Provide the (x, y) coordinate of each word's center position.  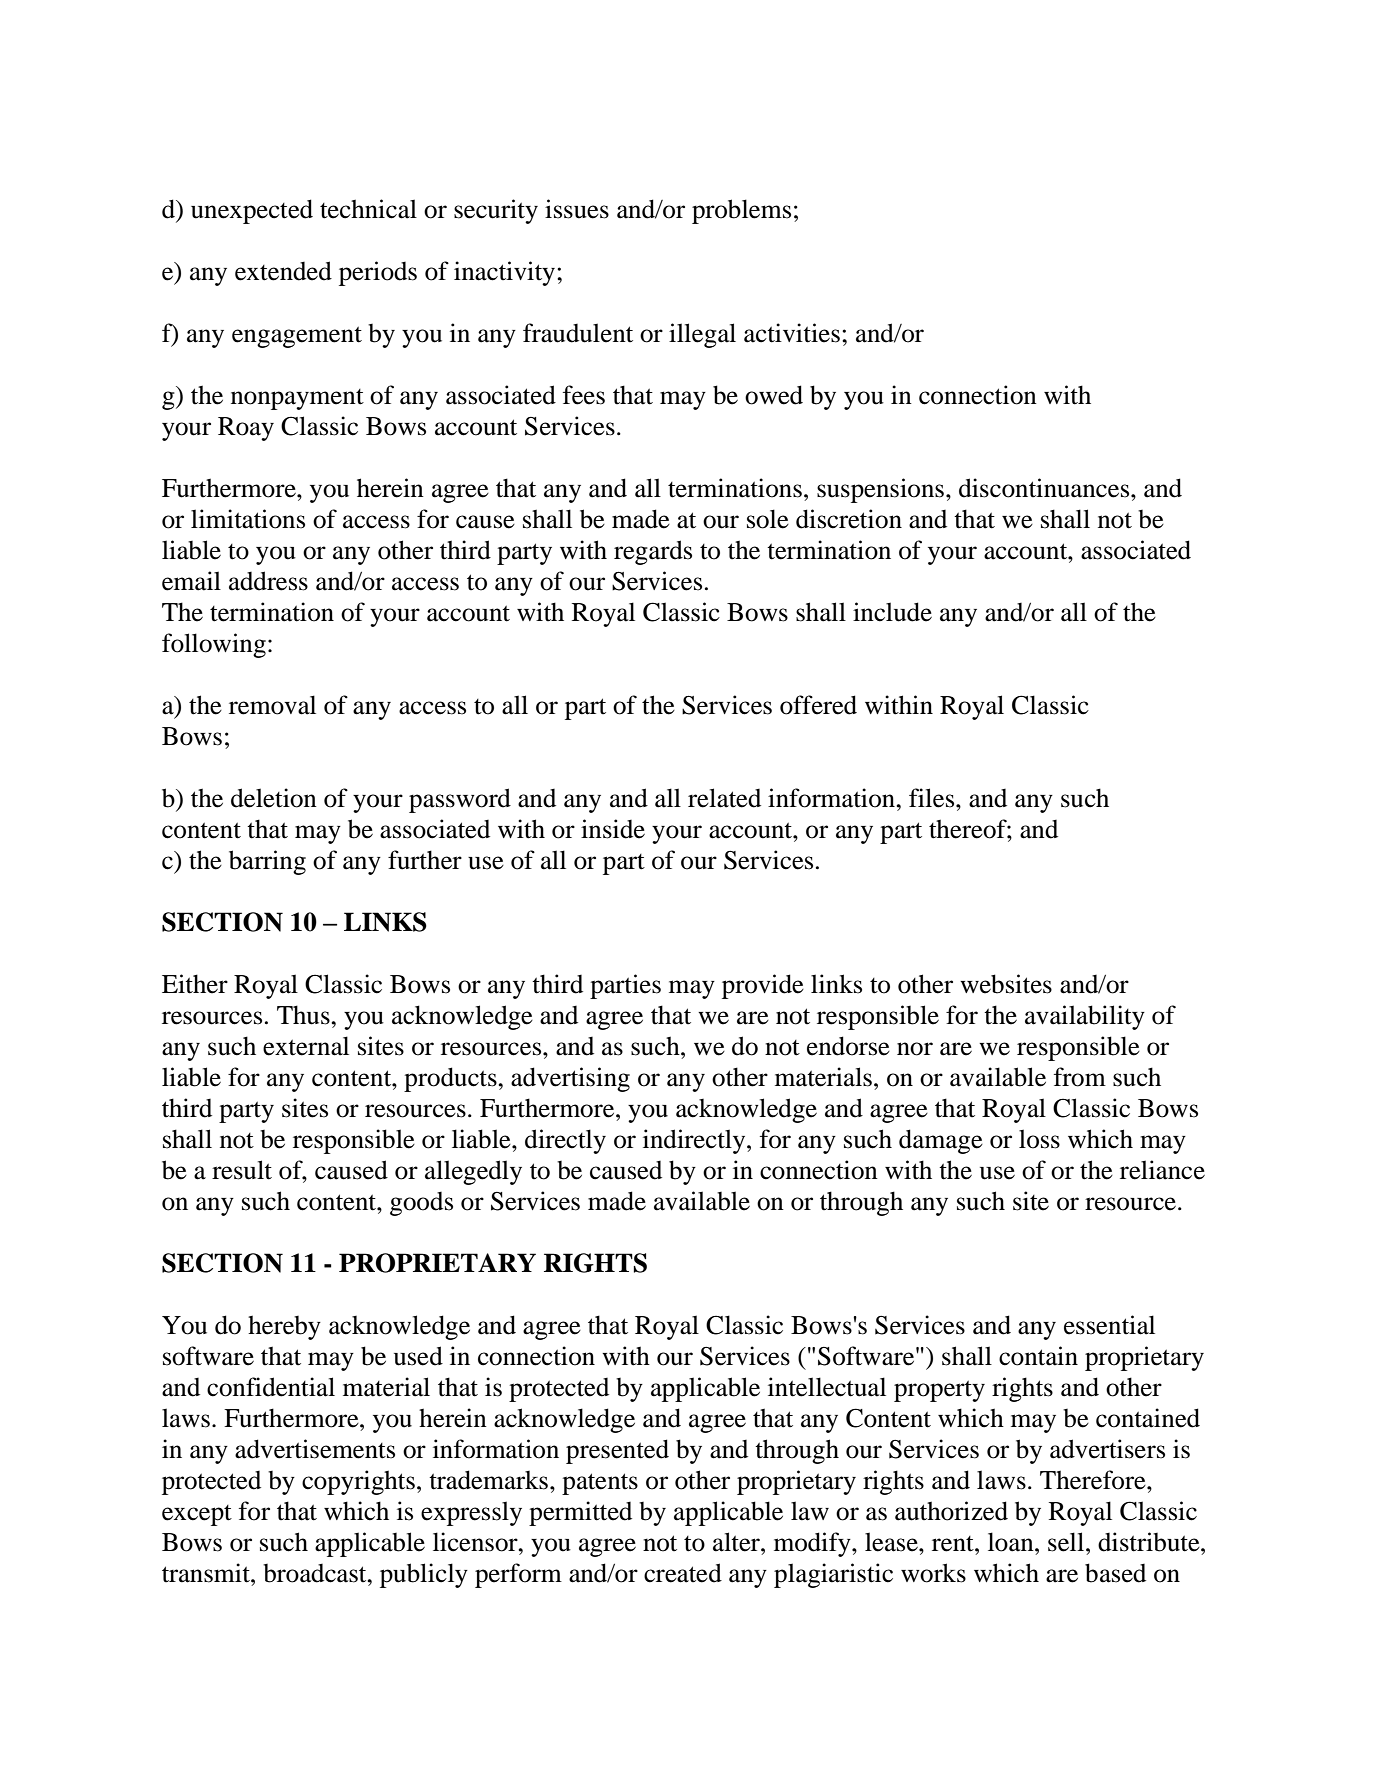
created (683, 1573)
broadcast (316, 1573)
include (892, 612)
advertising (570, 1079)
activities (792, 333)
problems (741, 211)
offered (818, 705)
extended (283, 271)
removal (272, 705)
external (306, 1046)
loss (1039, 1139)
